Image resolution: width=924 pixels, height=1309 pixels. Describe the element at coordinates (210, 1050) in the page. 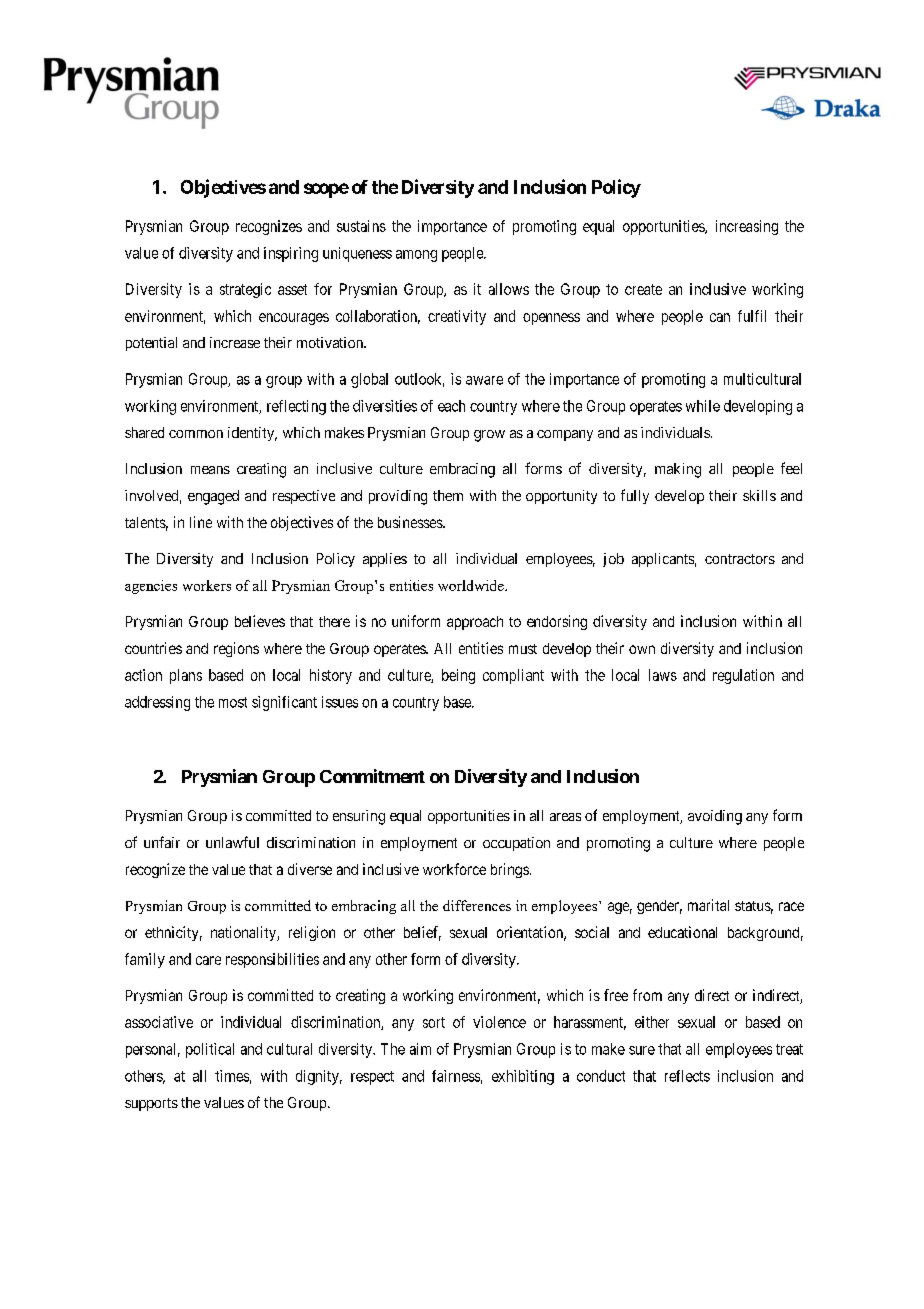

I see `political` at that location.
